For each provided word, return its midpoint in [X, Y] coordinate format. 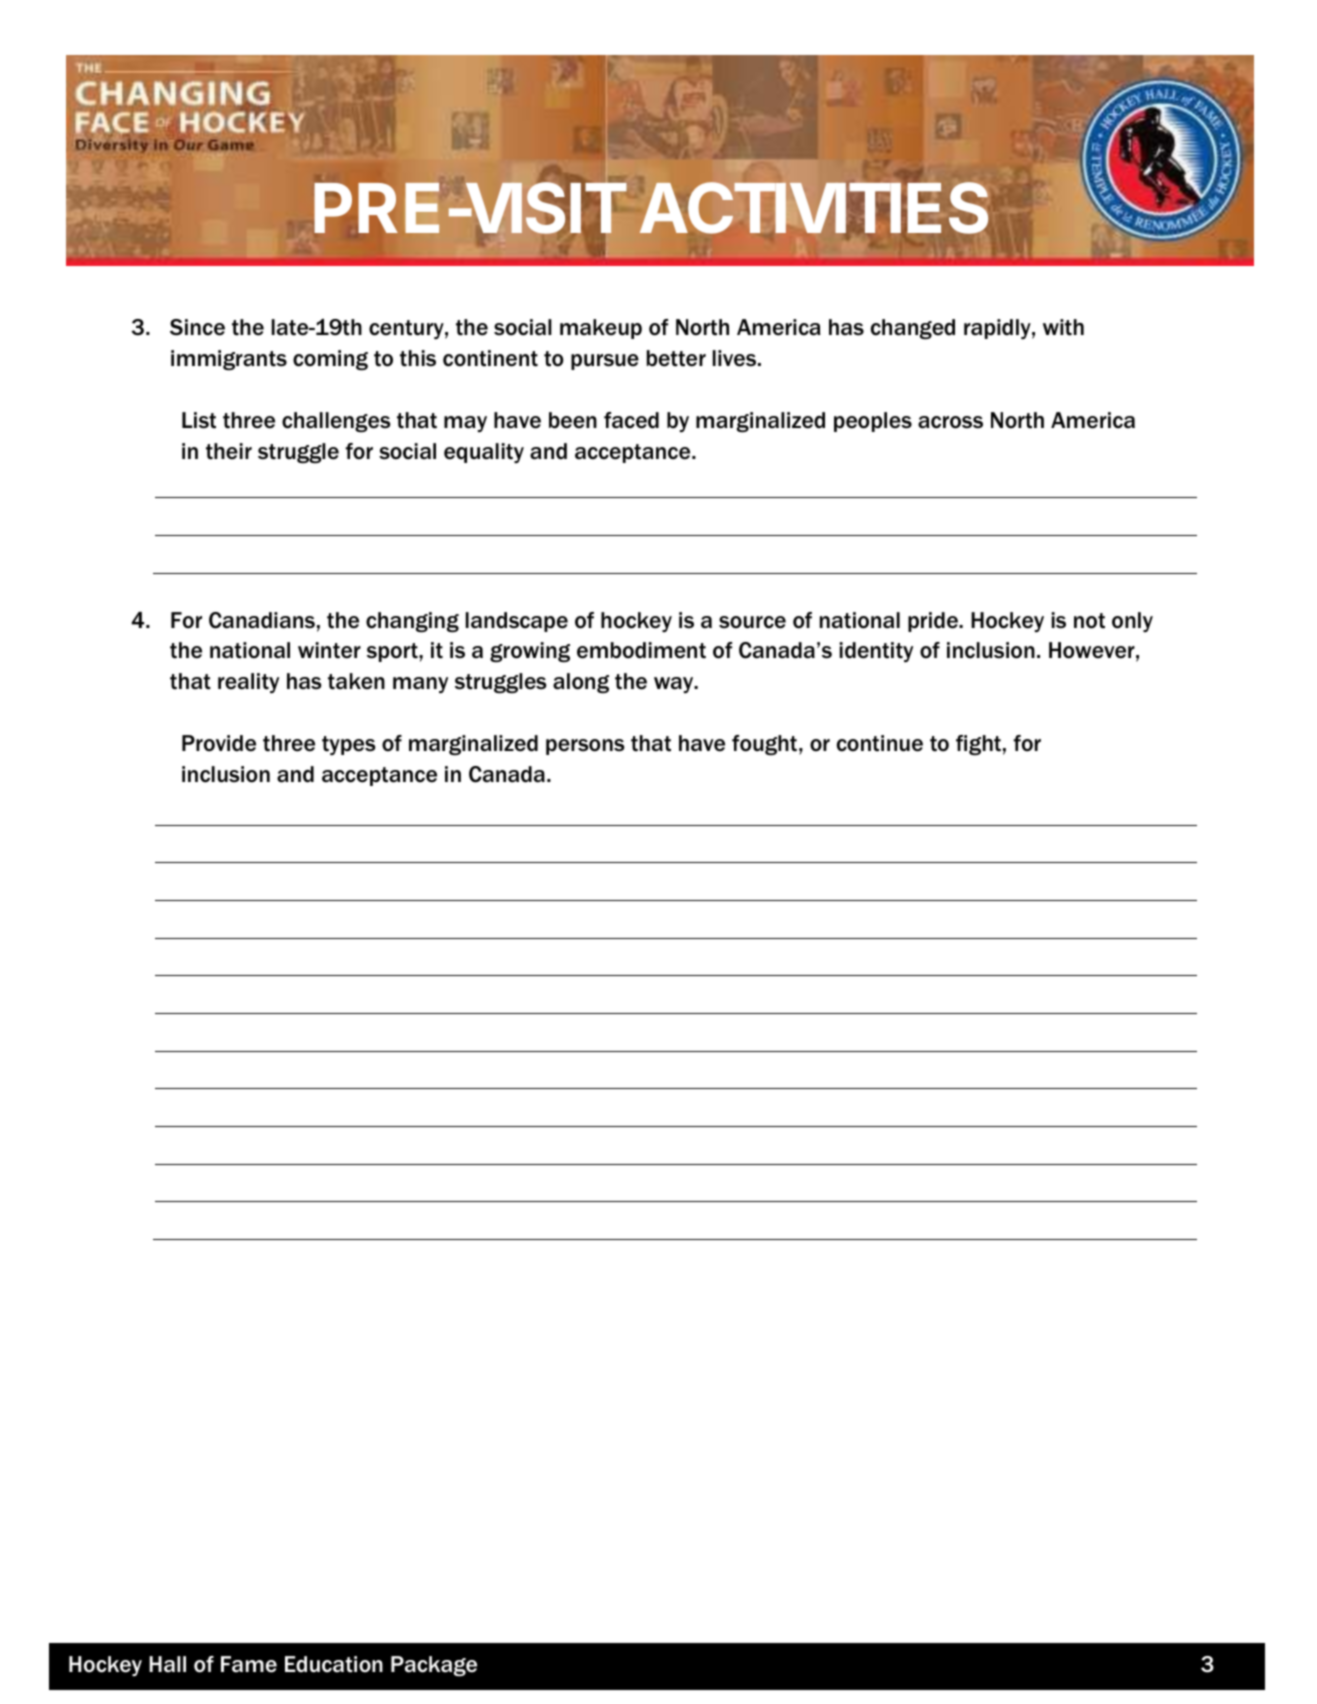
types [349, 745]
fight [978, 745]
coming [330, 360]
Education [334, 1664]
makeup [601, 329]
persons [585, 747]
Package [434, 1666]
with [1063, 327]
